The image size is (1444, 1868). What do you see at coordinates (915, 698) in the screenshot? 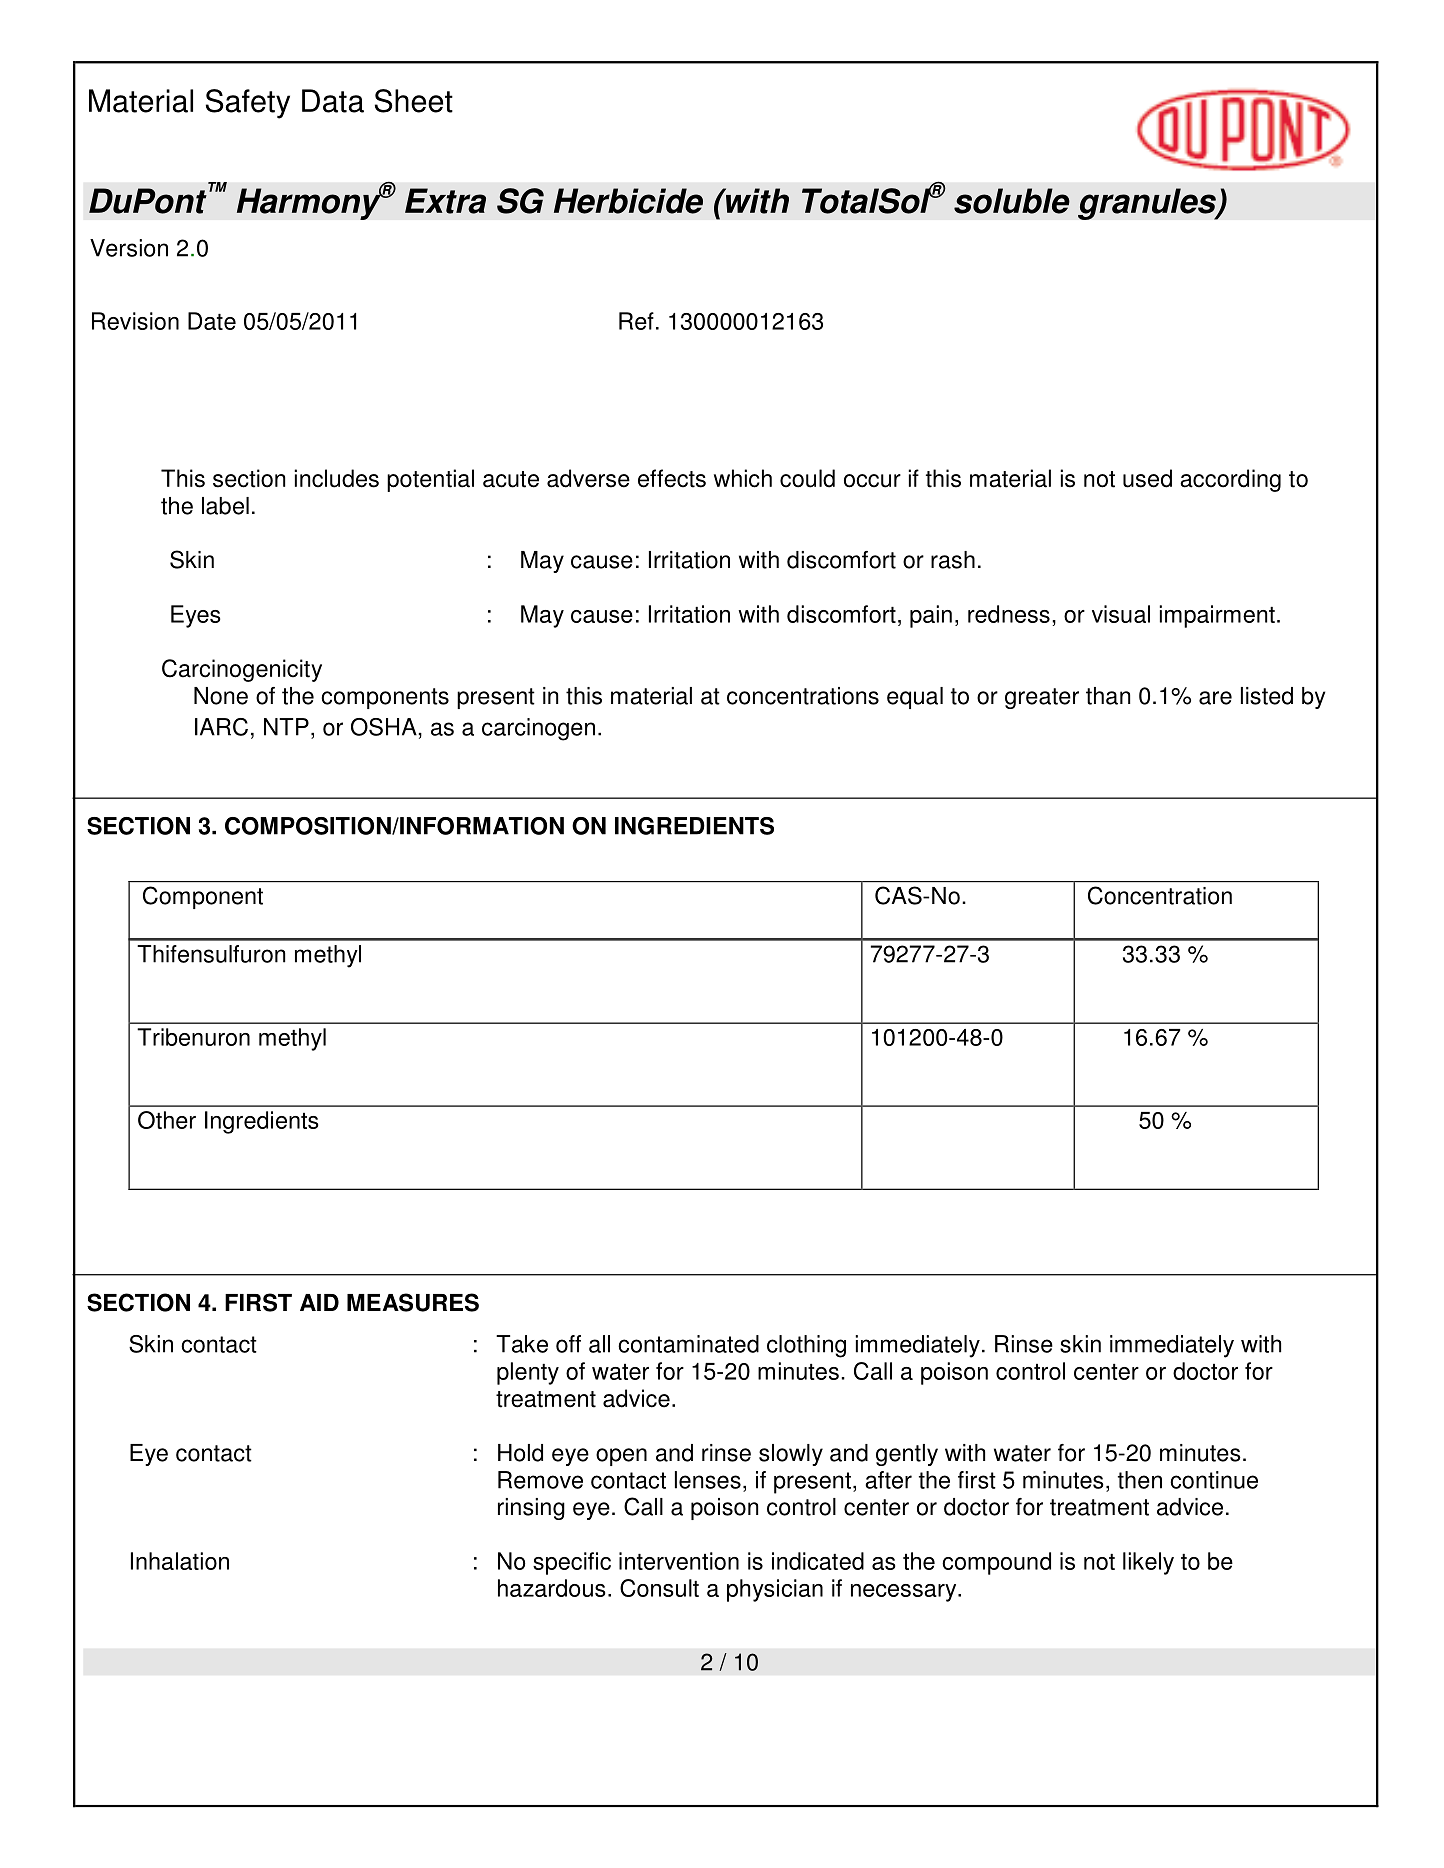
I see `equal` at bounding box center [915, 698].
